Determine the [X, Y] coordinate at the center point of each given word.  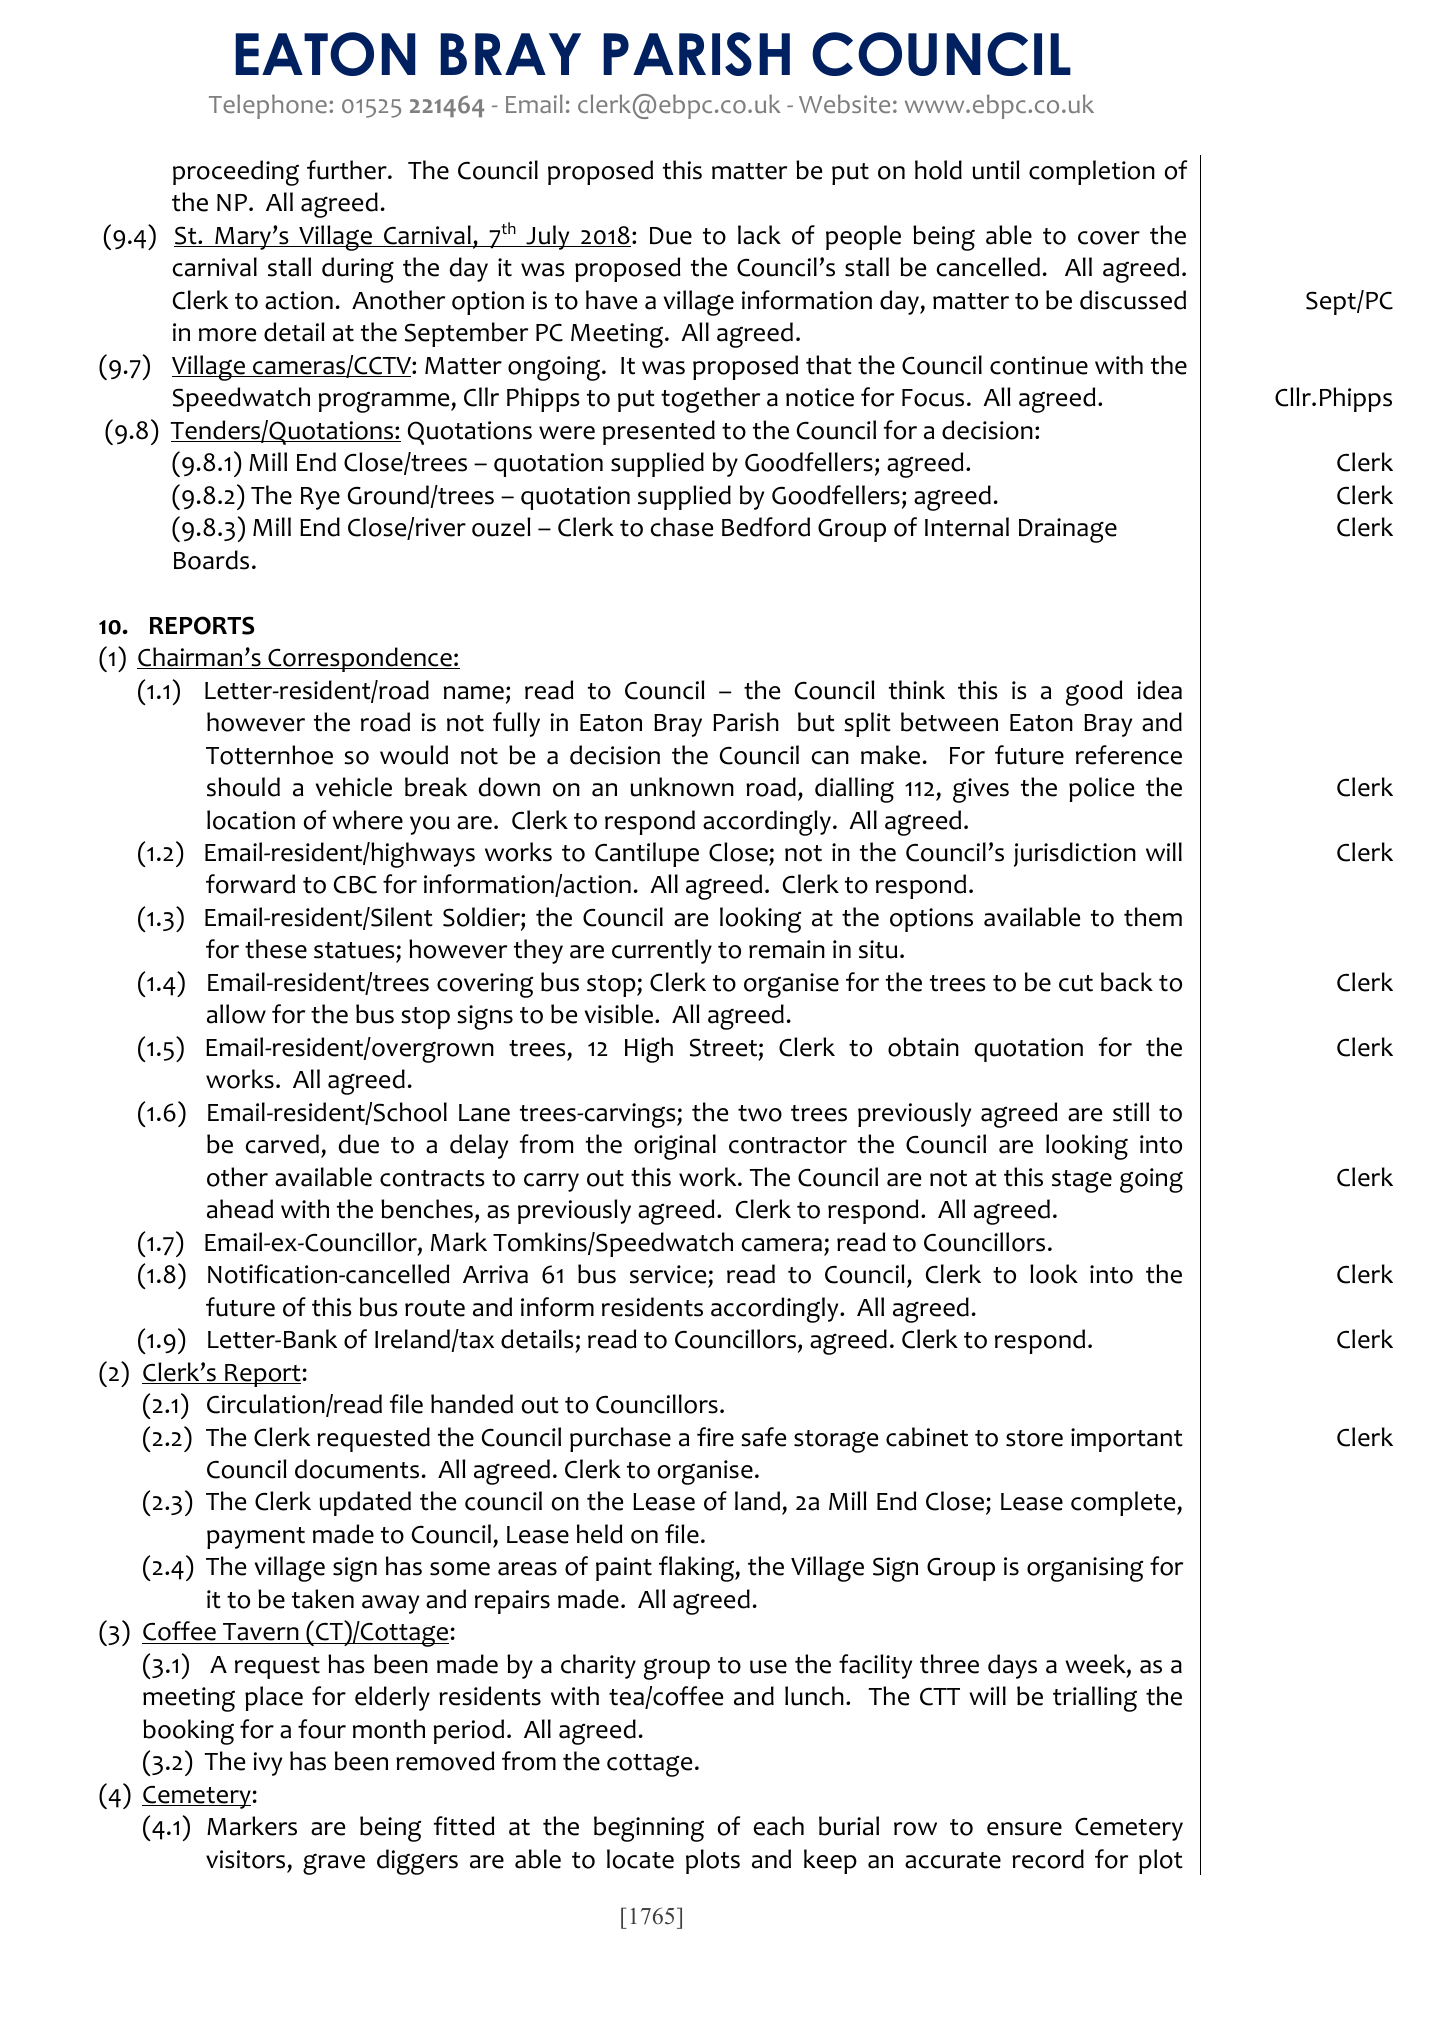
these [276, 949]
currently [662, 951]
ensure [1024, 1829]
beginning [649, 1829]
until [996, 170]
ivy [268, 1764]
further [348, 170]
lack [759, 235]
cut [1076, 983]
